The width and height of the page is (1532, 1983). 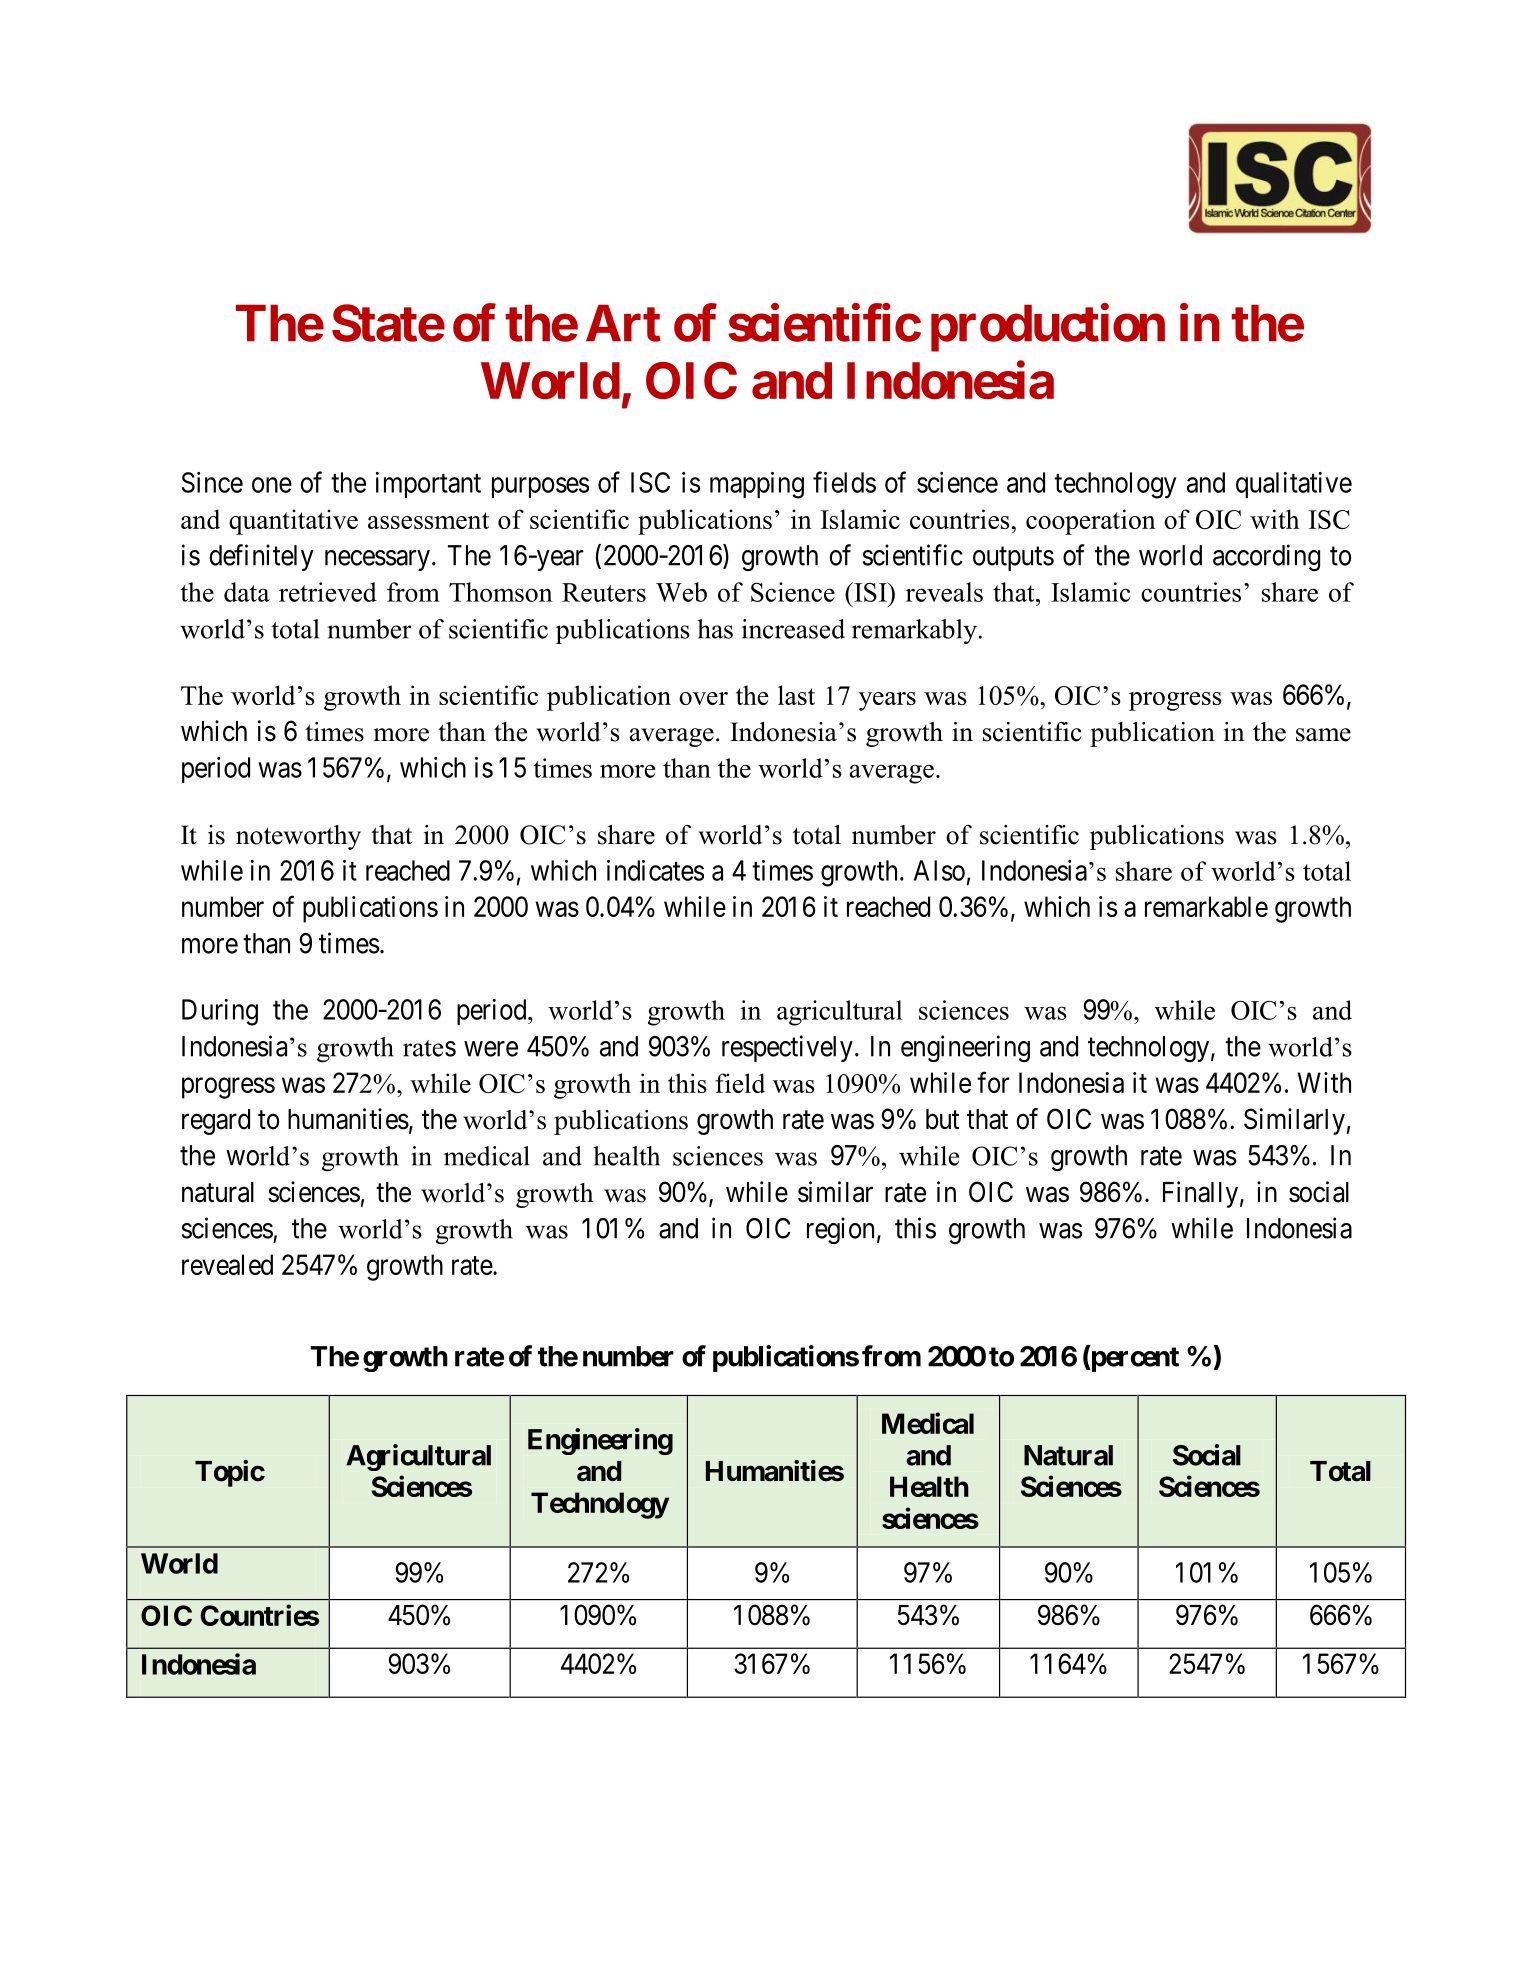 What do you see at coordinates (227, 1264) in the page?
I see `revealed` at bounding box center [227, 1264].
